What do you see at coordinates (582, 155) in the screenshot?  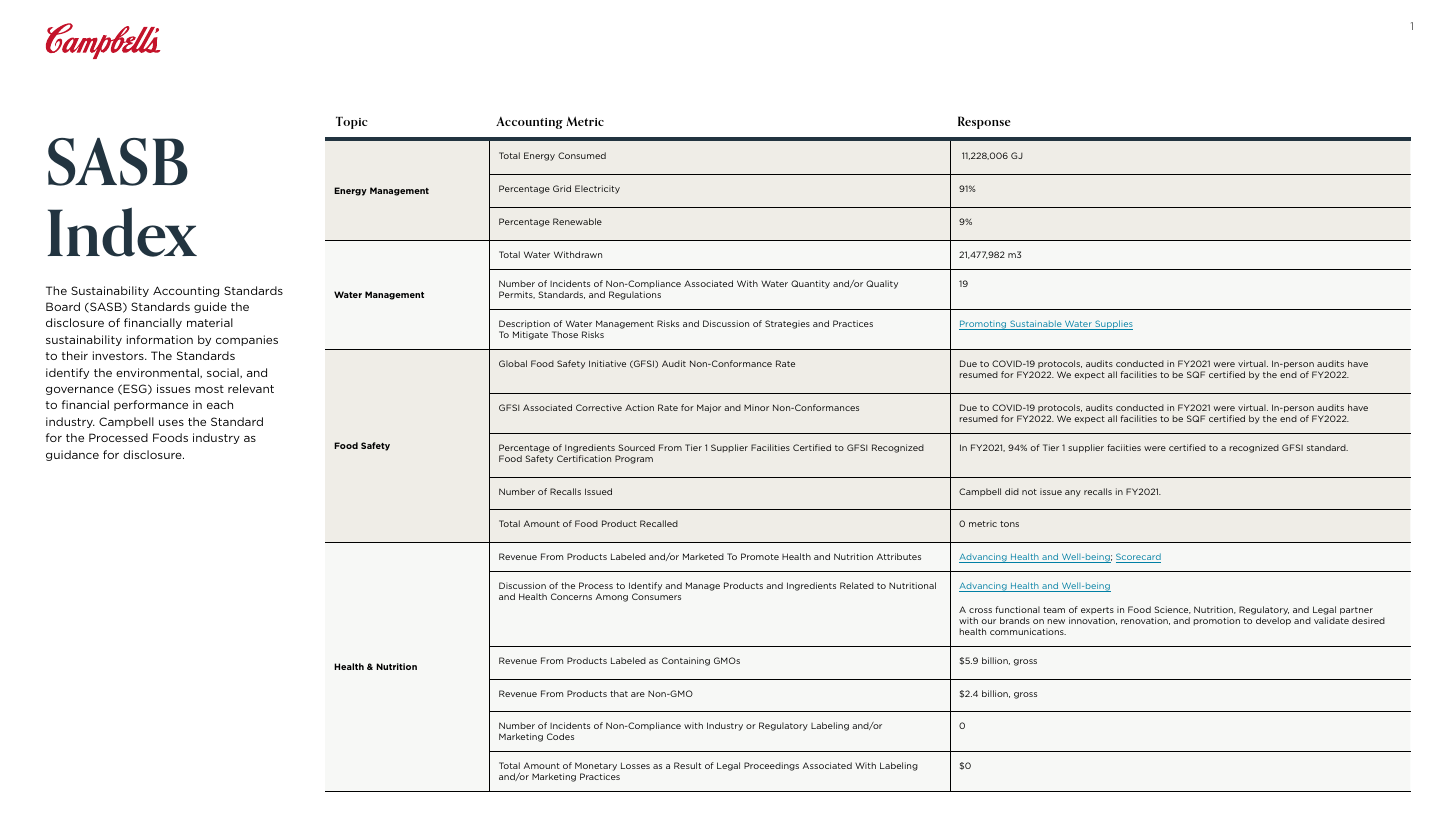 I see `Consumed` at bounding box center [582, 155].
